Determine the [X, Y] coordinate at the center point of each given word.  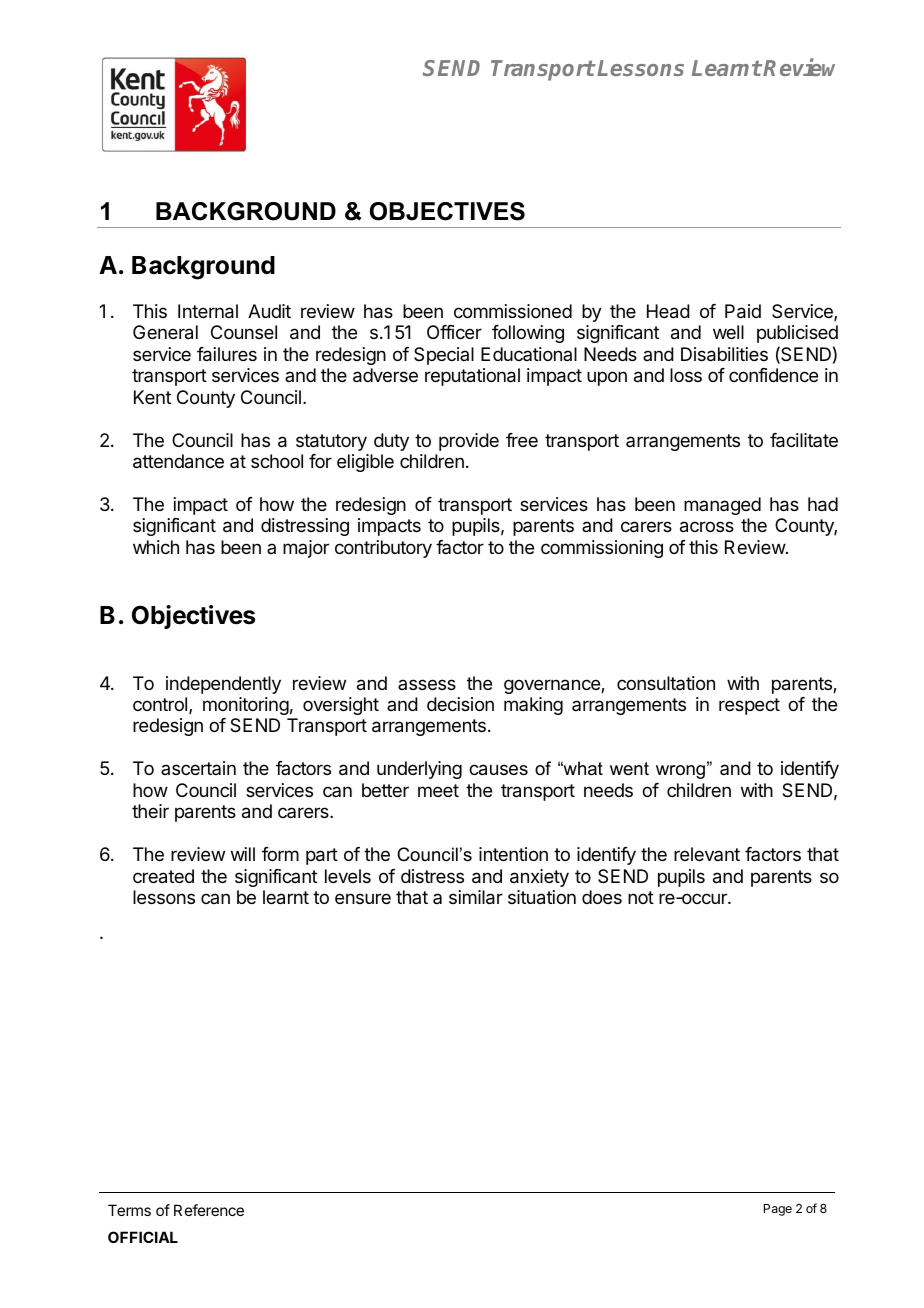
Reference [209, 1210]
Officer [454, 332]
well [728, 332]
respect [749, 706]
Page [778, 1210]
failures [227, 354]
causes [498, 770]
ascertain [198, 768]
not [641, 897]
